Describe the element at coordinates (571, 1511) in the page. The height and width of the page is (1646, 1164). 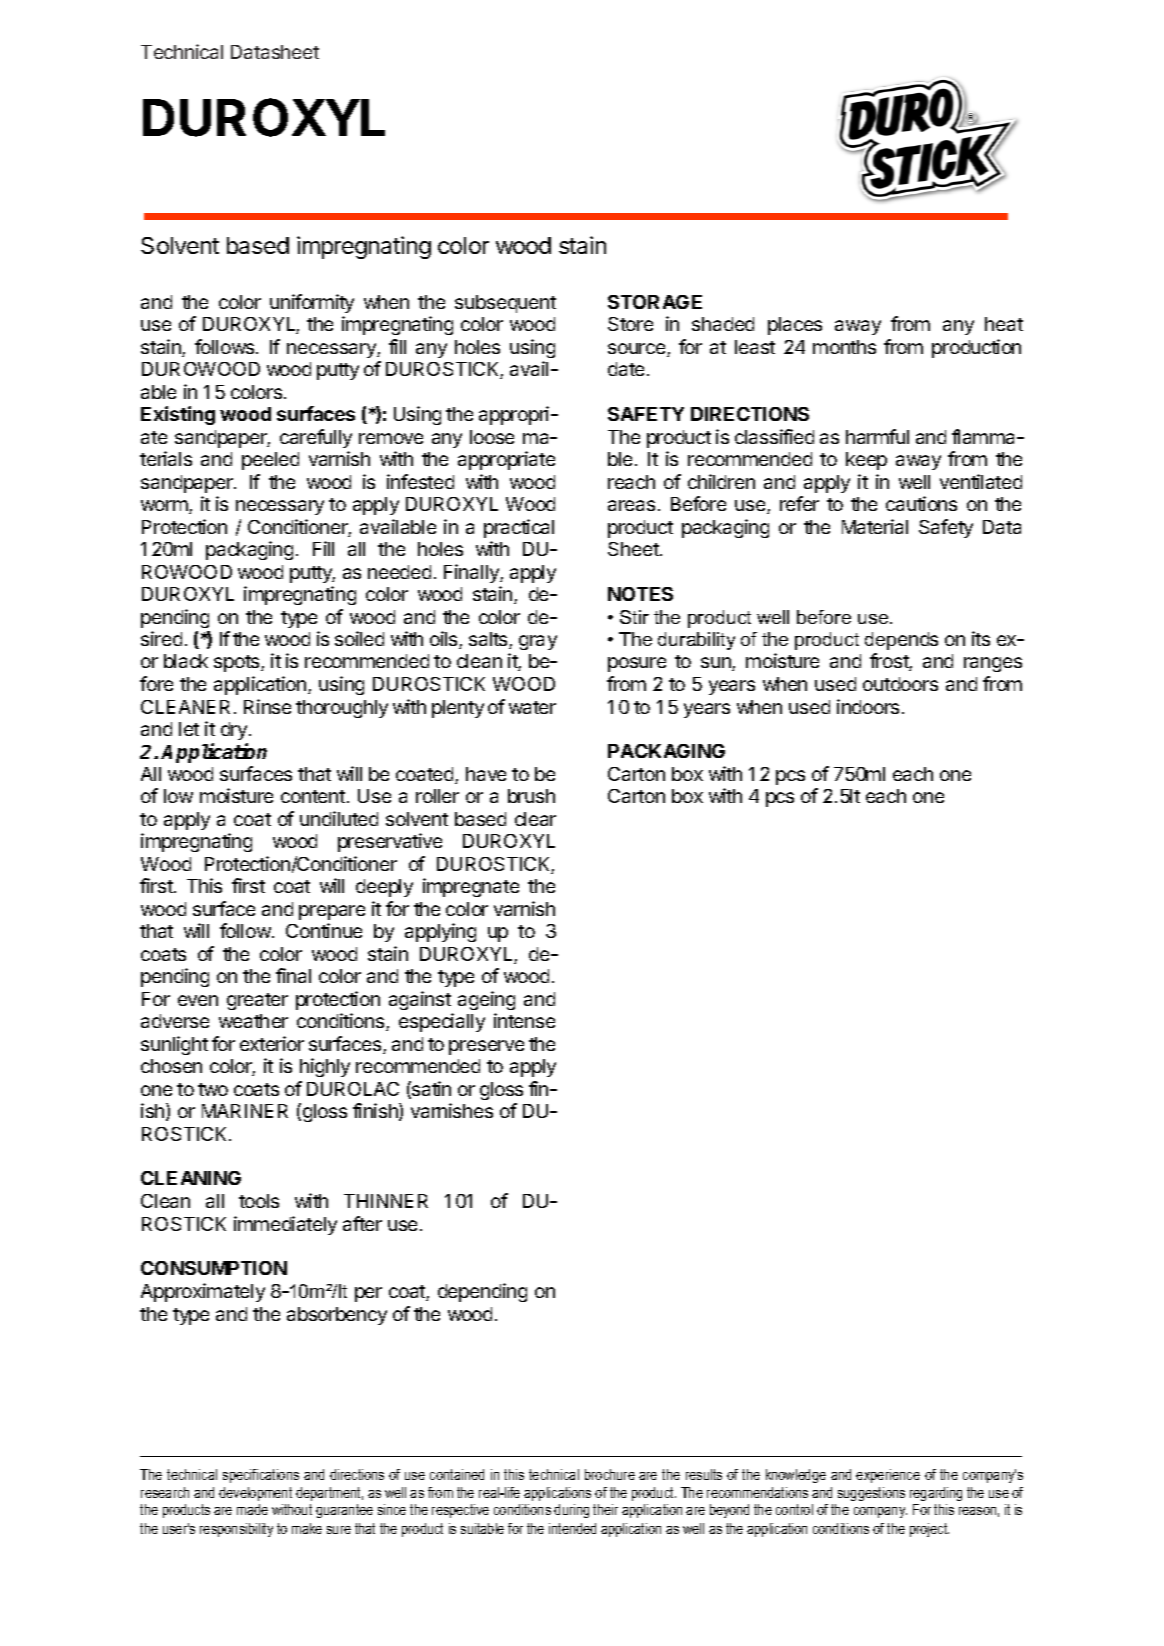
I see `during` at that location.
